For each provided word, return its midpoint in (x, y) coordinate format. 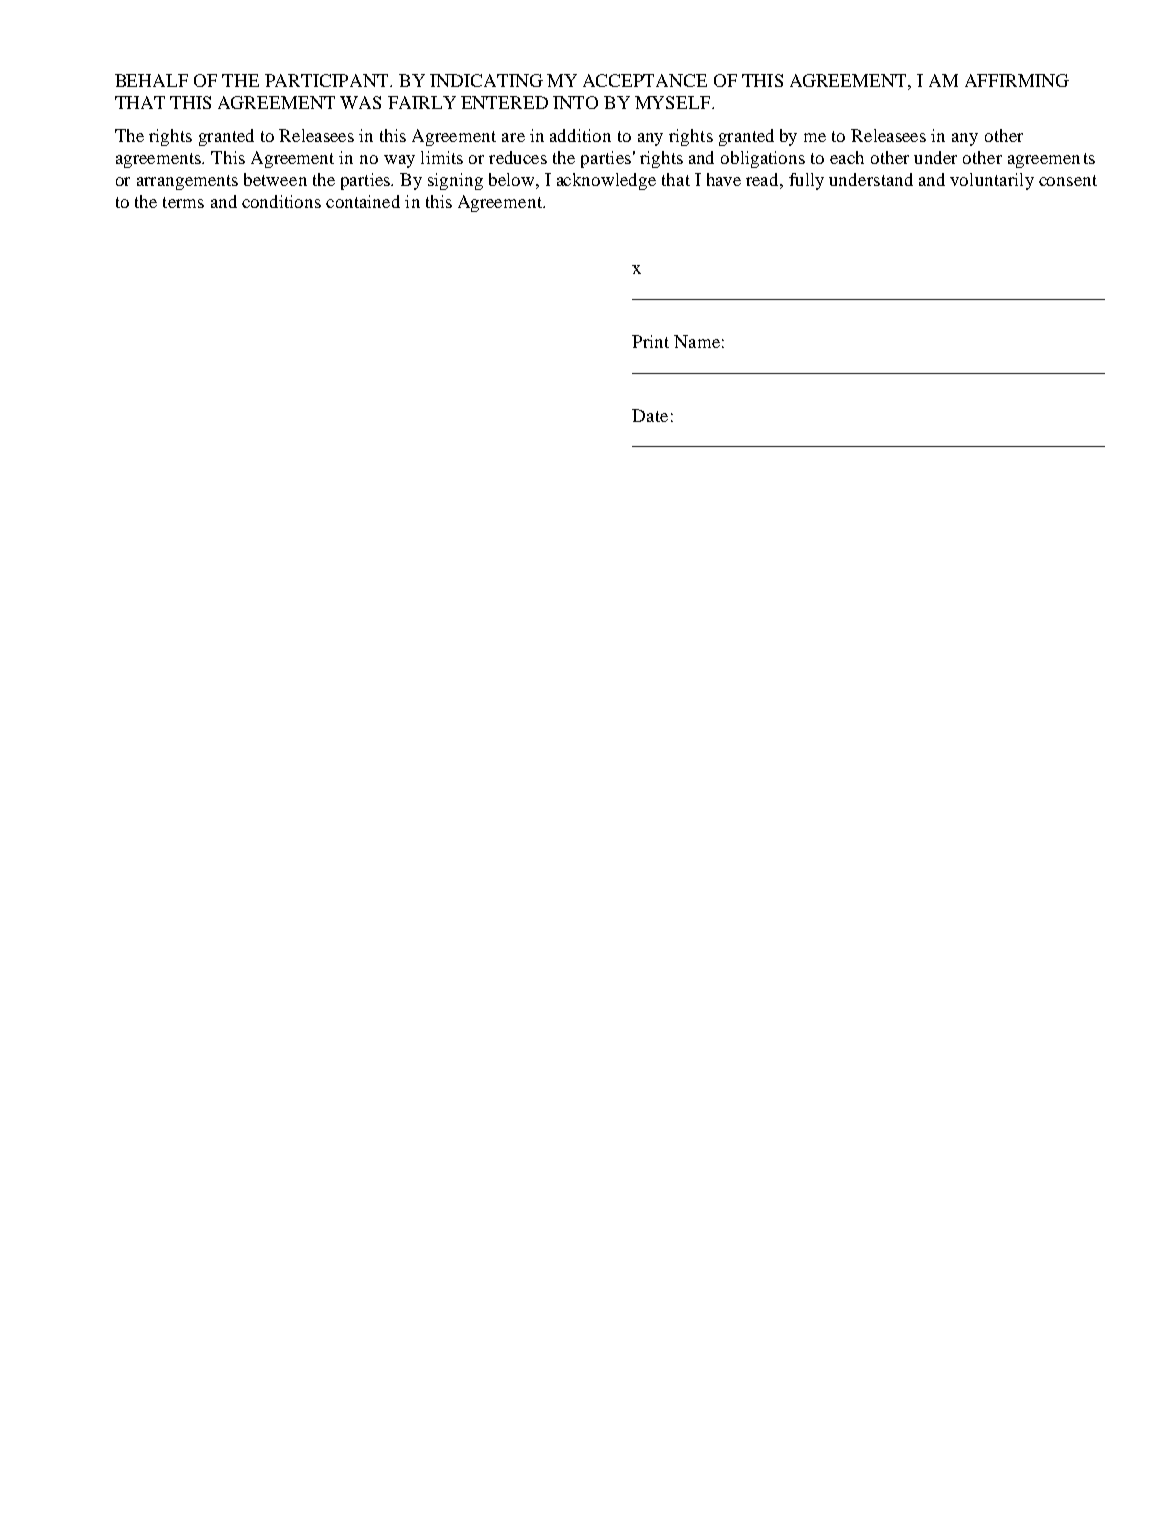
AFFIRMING (1017, 80)
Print (650, 341)
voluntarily (992, 181)
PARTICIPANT (328, 80)
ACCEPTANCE (645, 80)
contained (363, 201)
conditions (281, 201)
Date (650, 415)
